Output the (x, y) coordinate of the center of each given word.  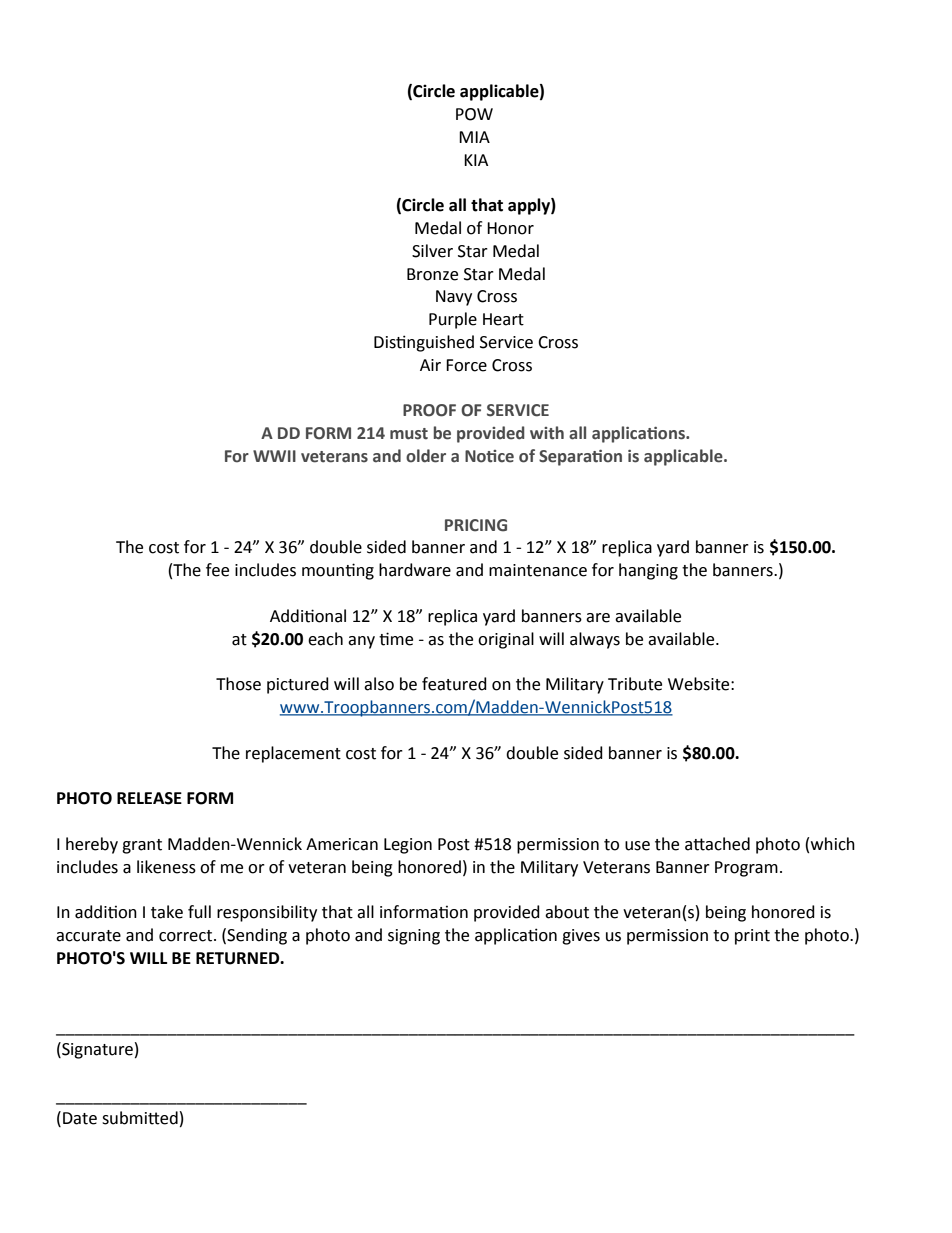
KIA (476, 160)
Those (238, 684)
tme (396, 639)
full (199, 912)
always (595, 640)
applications (639, 434)
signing (414, 937)
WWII (274, 456)
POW (474, 114)
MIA (474, 137)
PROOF (429, 410)
